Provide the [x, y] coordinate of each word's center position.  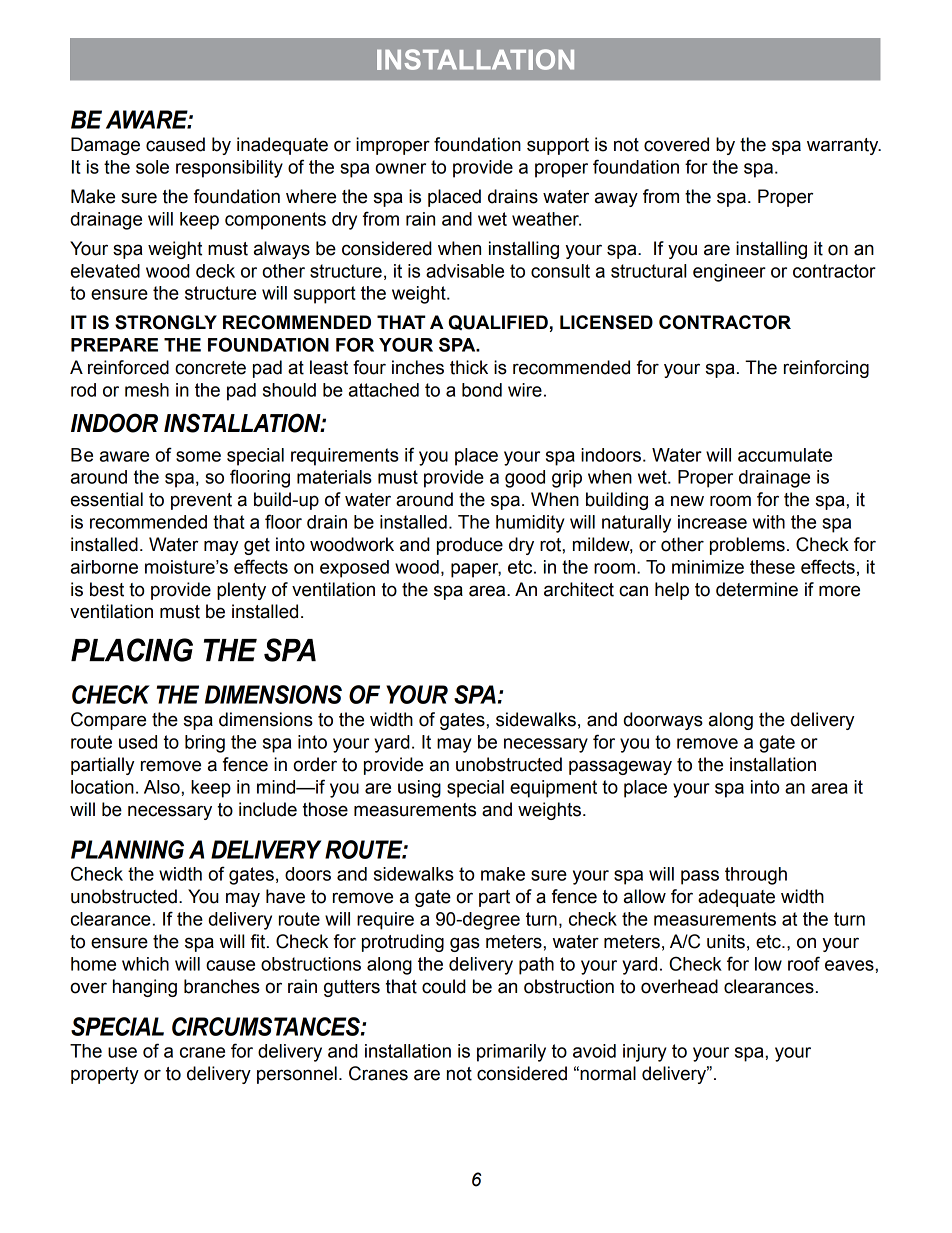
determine [757, 589]
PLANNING [127, 849]
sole [152, 167]
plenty [241, 591]
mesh [147, 390]
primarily [511, 1053]
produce [470, 546]
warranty [844, 146]
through [756, 876]
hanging [145, 988]
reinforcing [826, 369]
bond [482, 390]
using [419, 789]
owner [400, 168]
